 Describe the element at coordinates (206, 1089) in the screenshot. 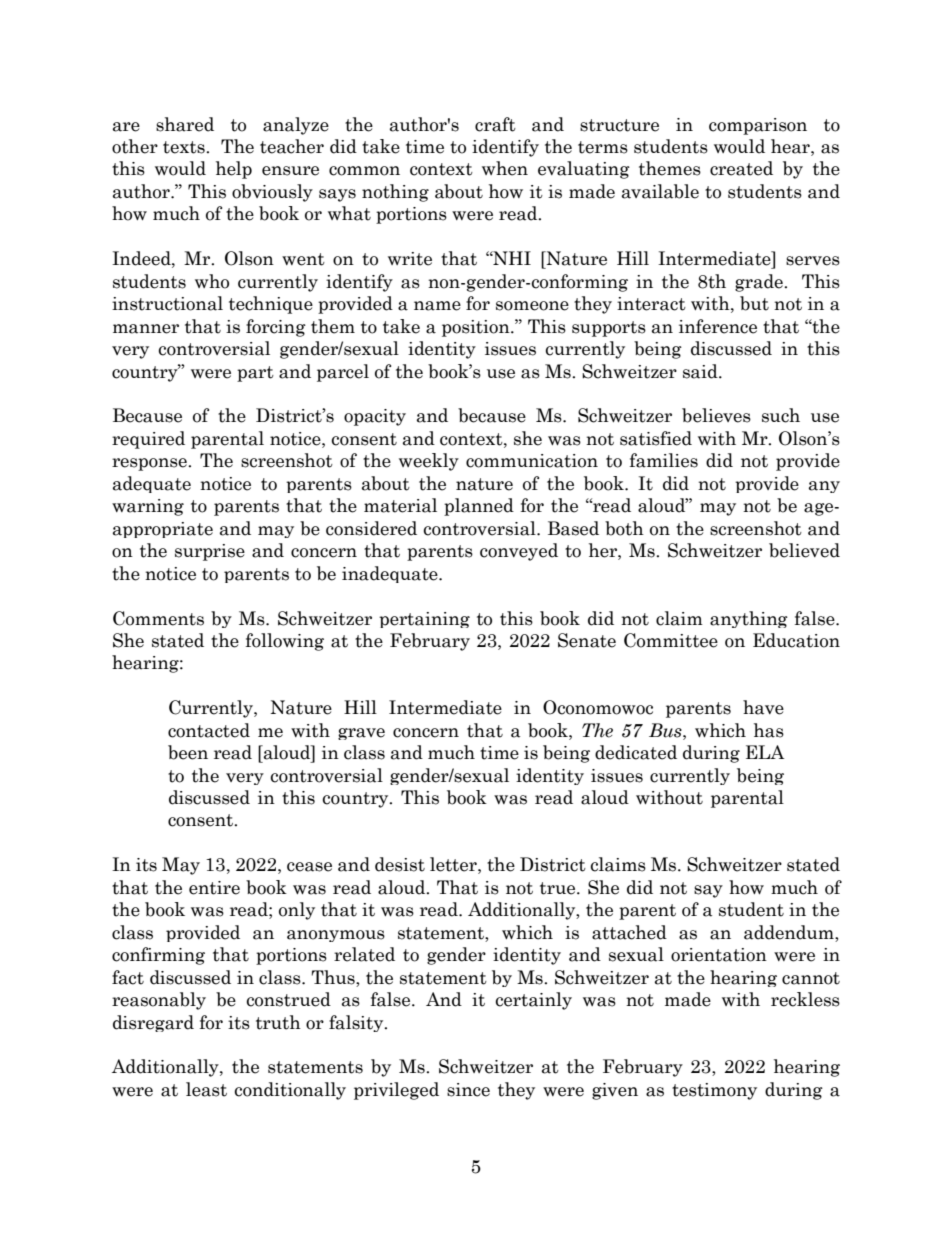

I see `least` at that location.
